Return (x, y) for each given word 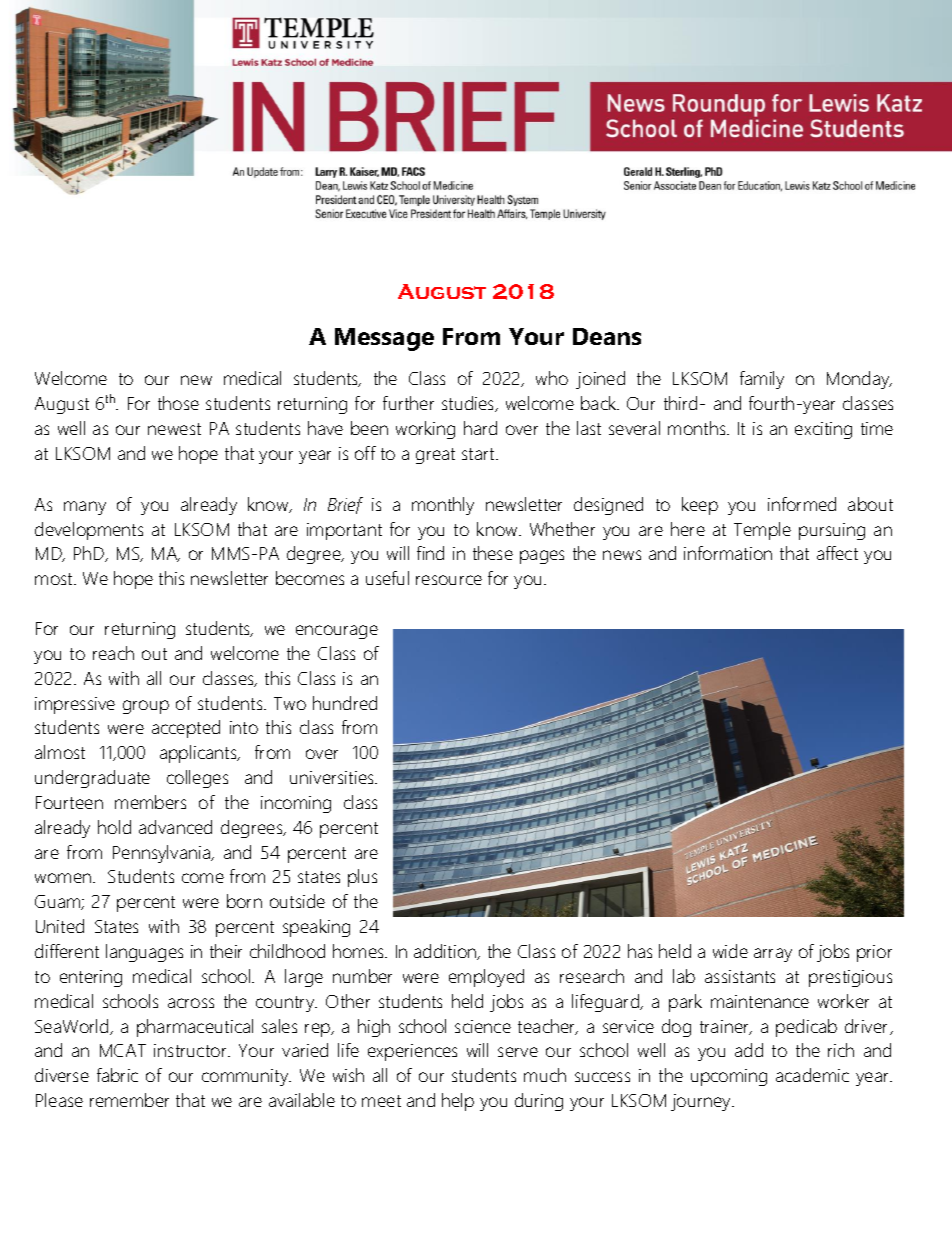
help (458, 1102)
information (728, 553)
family (762, 380)
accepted (186, 729)
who (552, 378)
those (178, 403)
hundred (345, 703)
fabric (117, 1075)
